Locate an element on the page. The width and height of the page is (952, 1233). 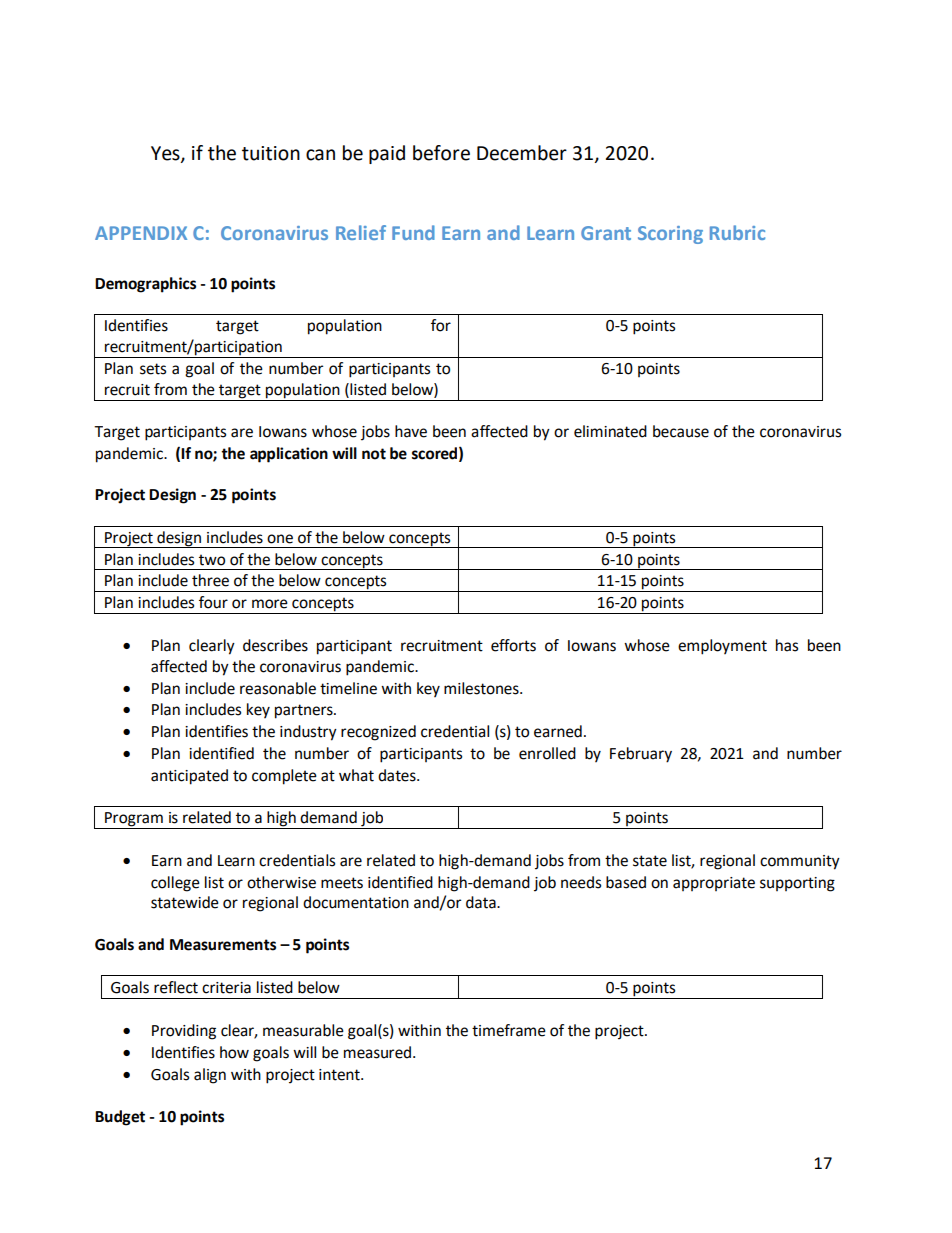
tuition is located at coordinates (271, 153).
